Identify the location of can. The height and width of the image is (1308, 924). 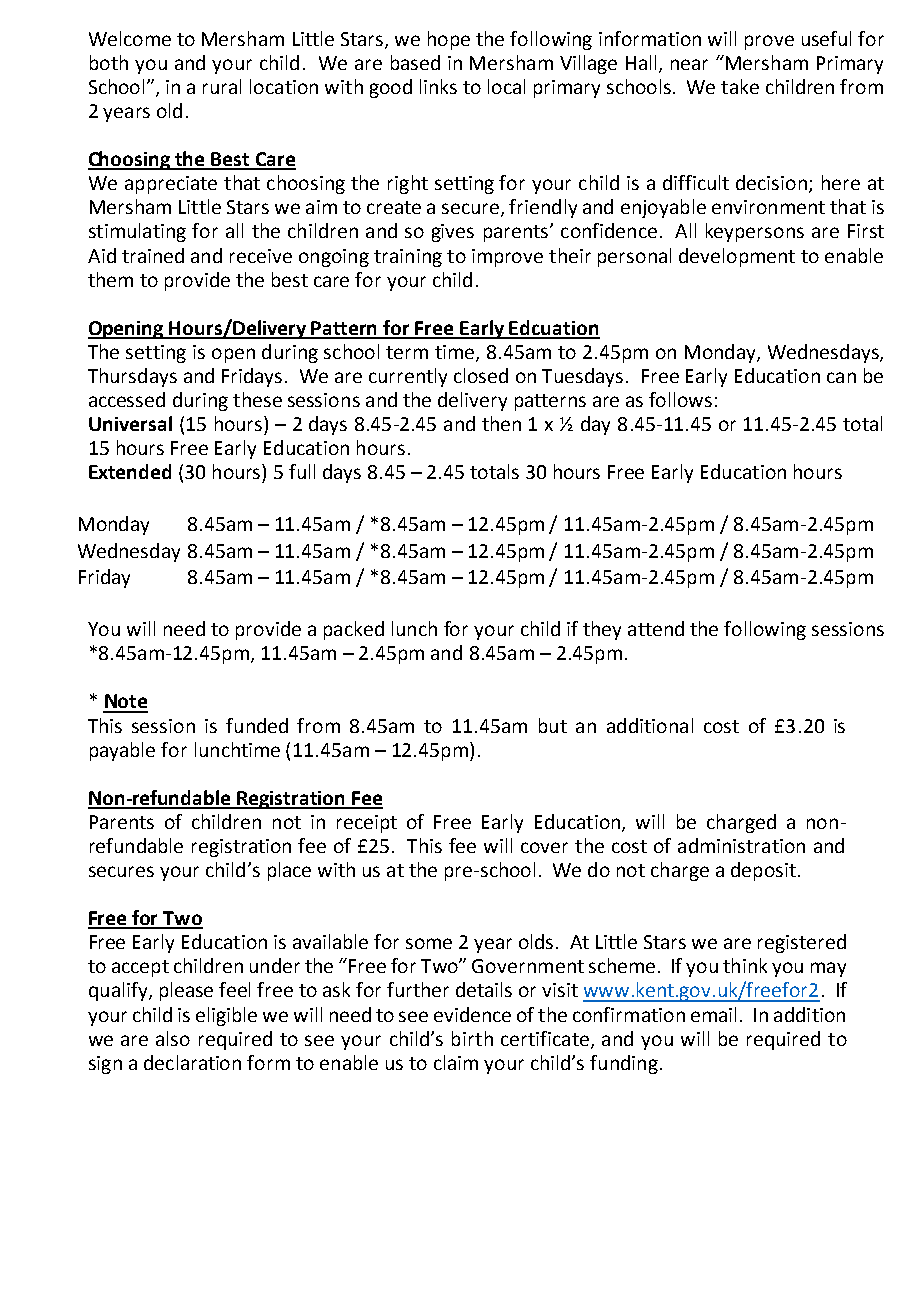
(841, 377).
